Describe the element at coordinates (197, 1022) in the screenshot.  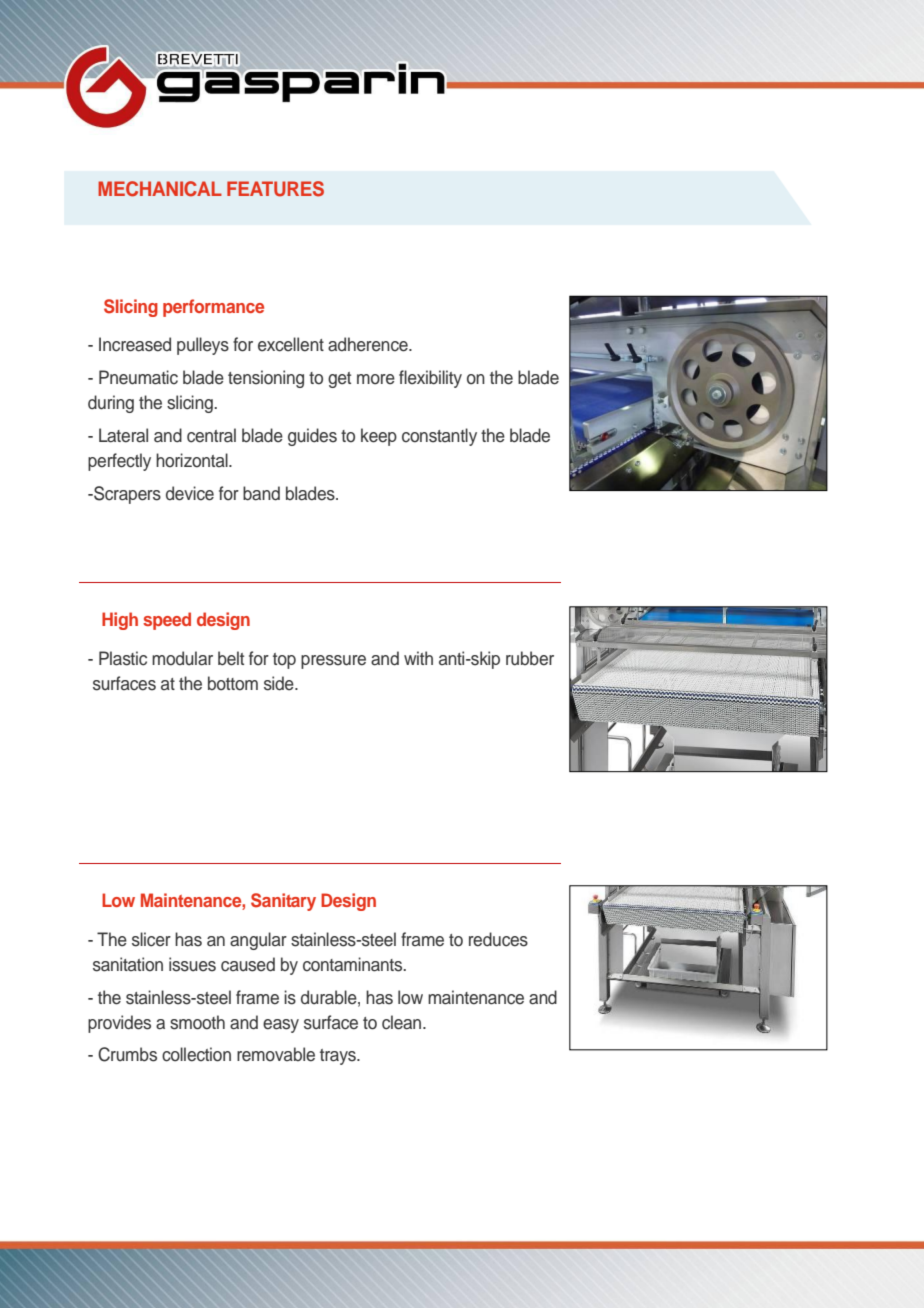
I see `smooth` at that location.
